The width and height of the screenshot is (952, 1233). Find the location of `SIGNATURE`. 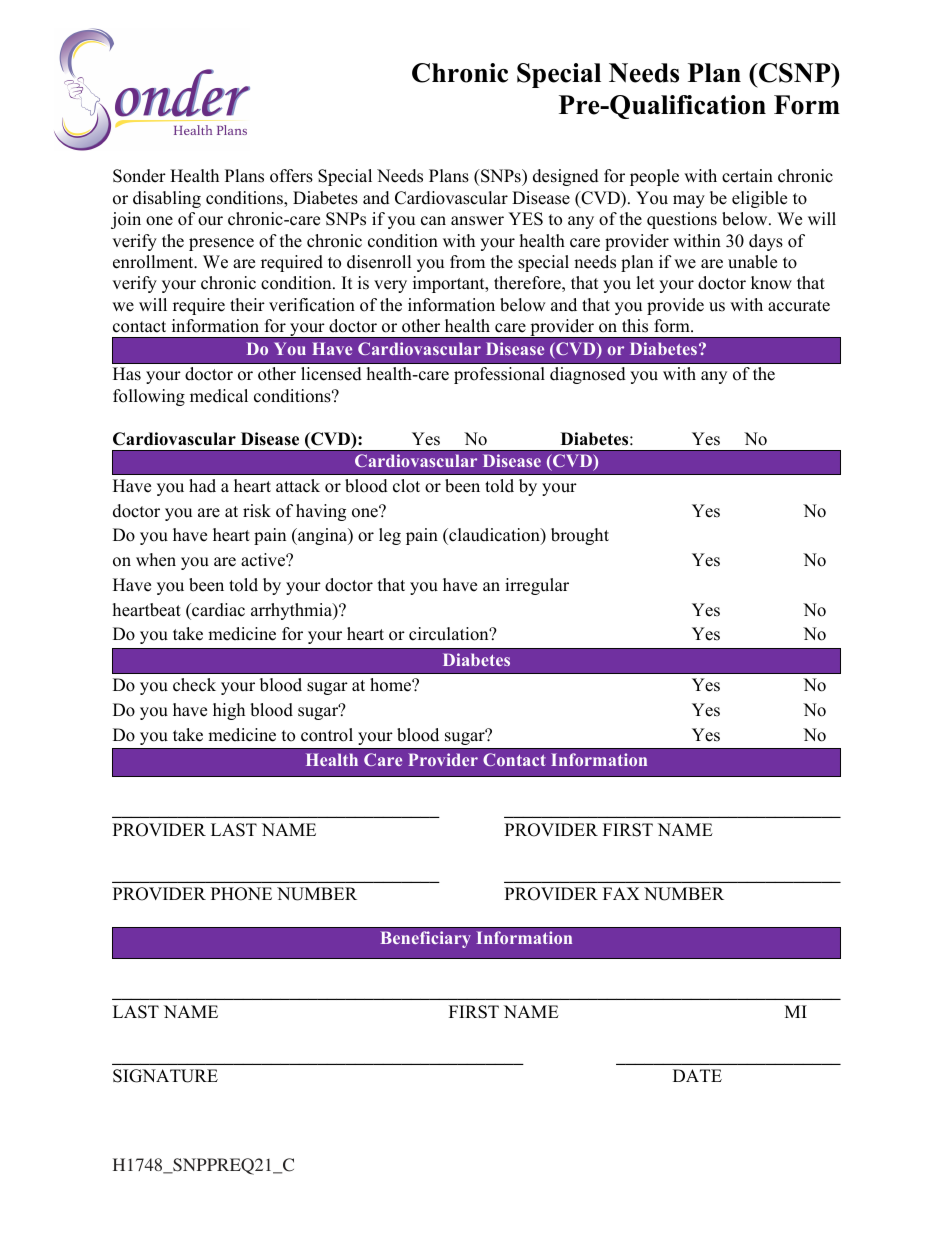

SIGNATURE is located at coordinates (165, 1076).
